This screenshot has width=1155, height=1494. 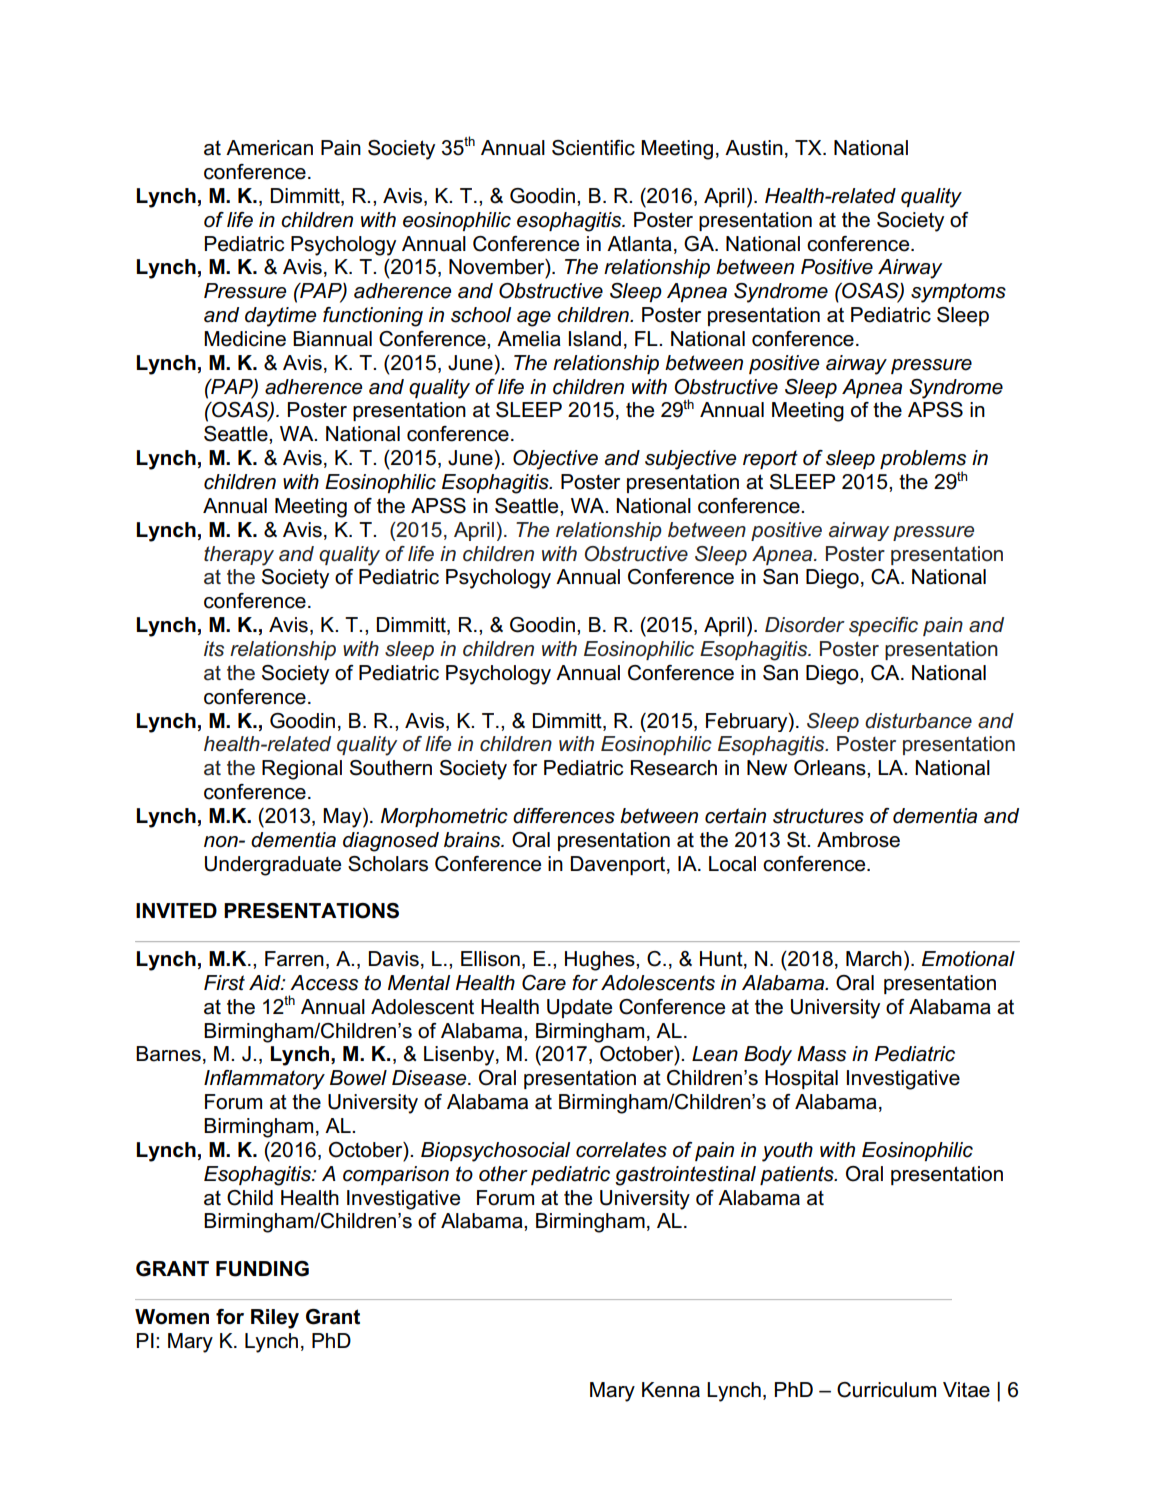 What do you see at coordinates (621, 1150) in the screenshot?
I see `correlates` at bounding box center [621, 1150].
